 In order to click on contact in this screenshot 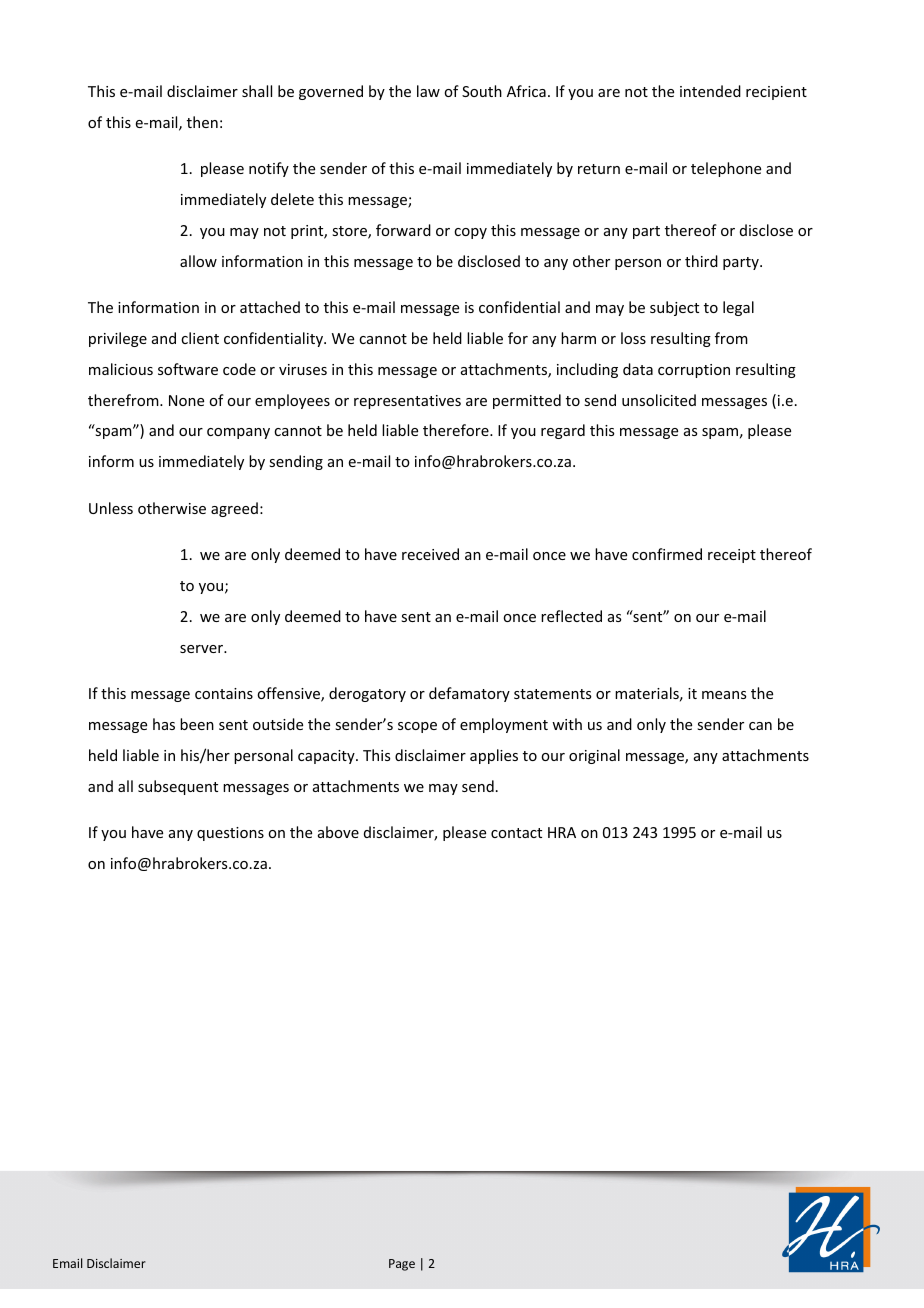, I will do `click(516, 833)`.
